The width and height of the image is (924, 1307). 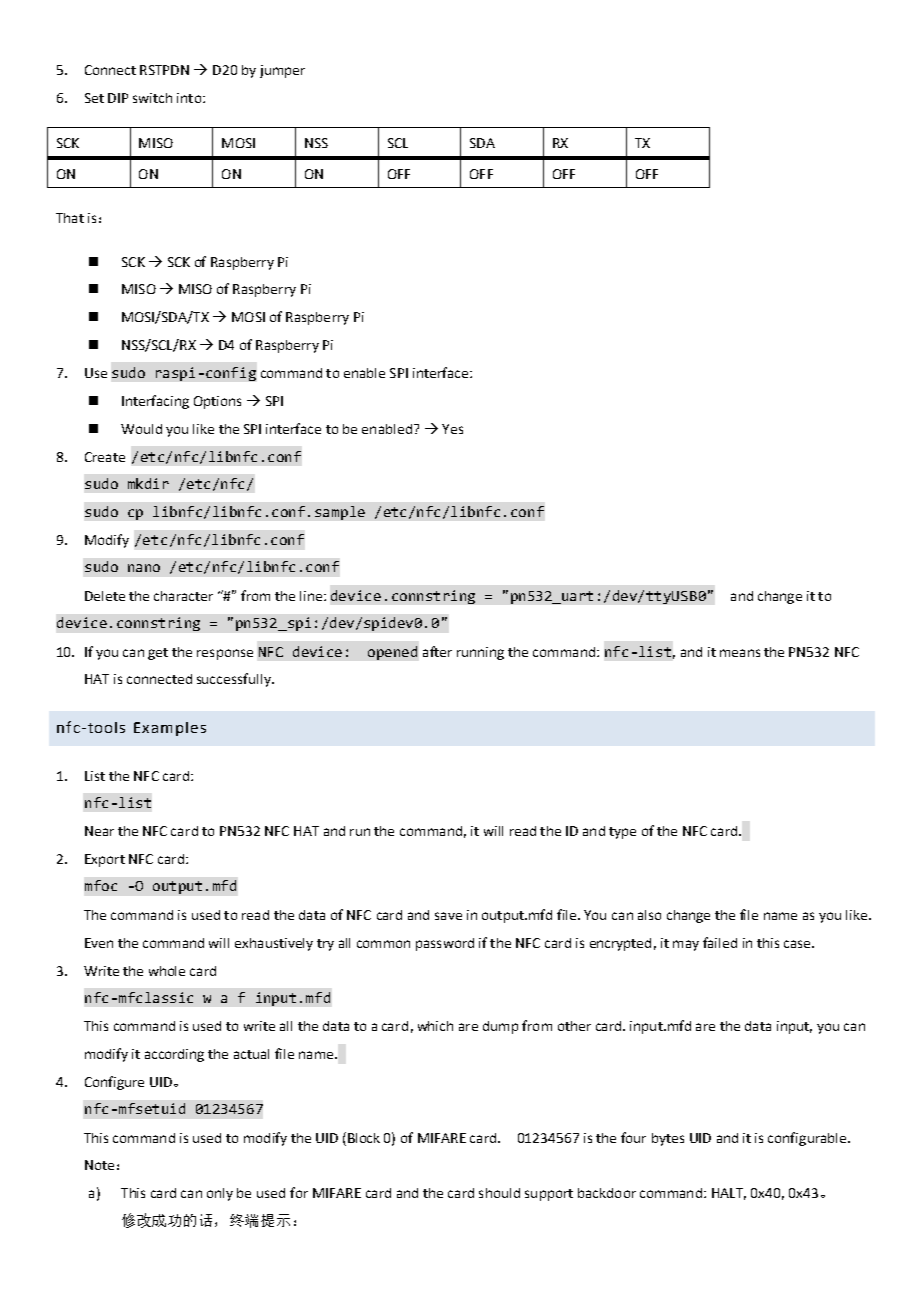 I want to click on get, so click(x=158, y=654).
